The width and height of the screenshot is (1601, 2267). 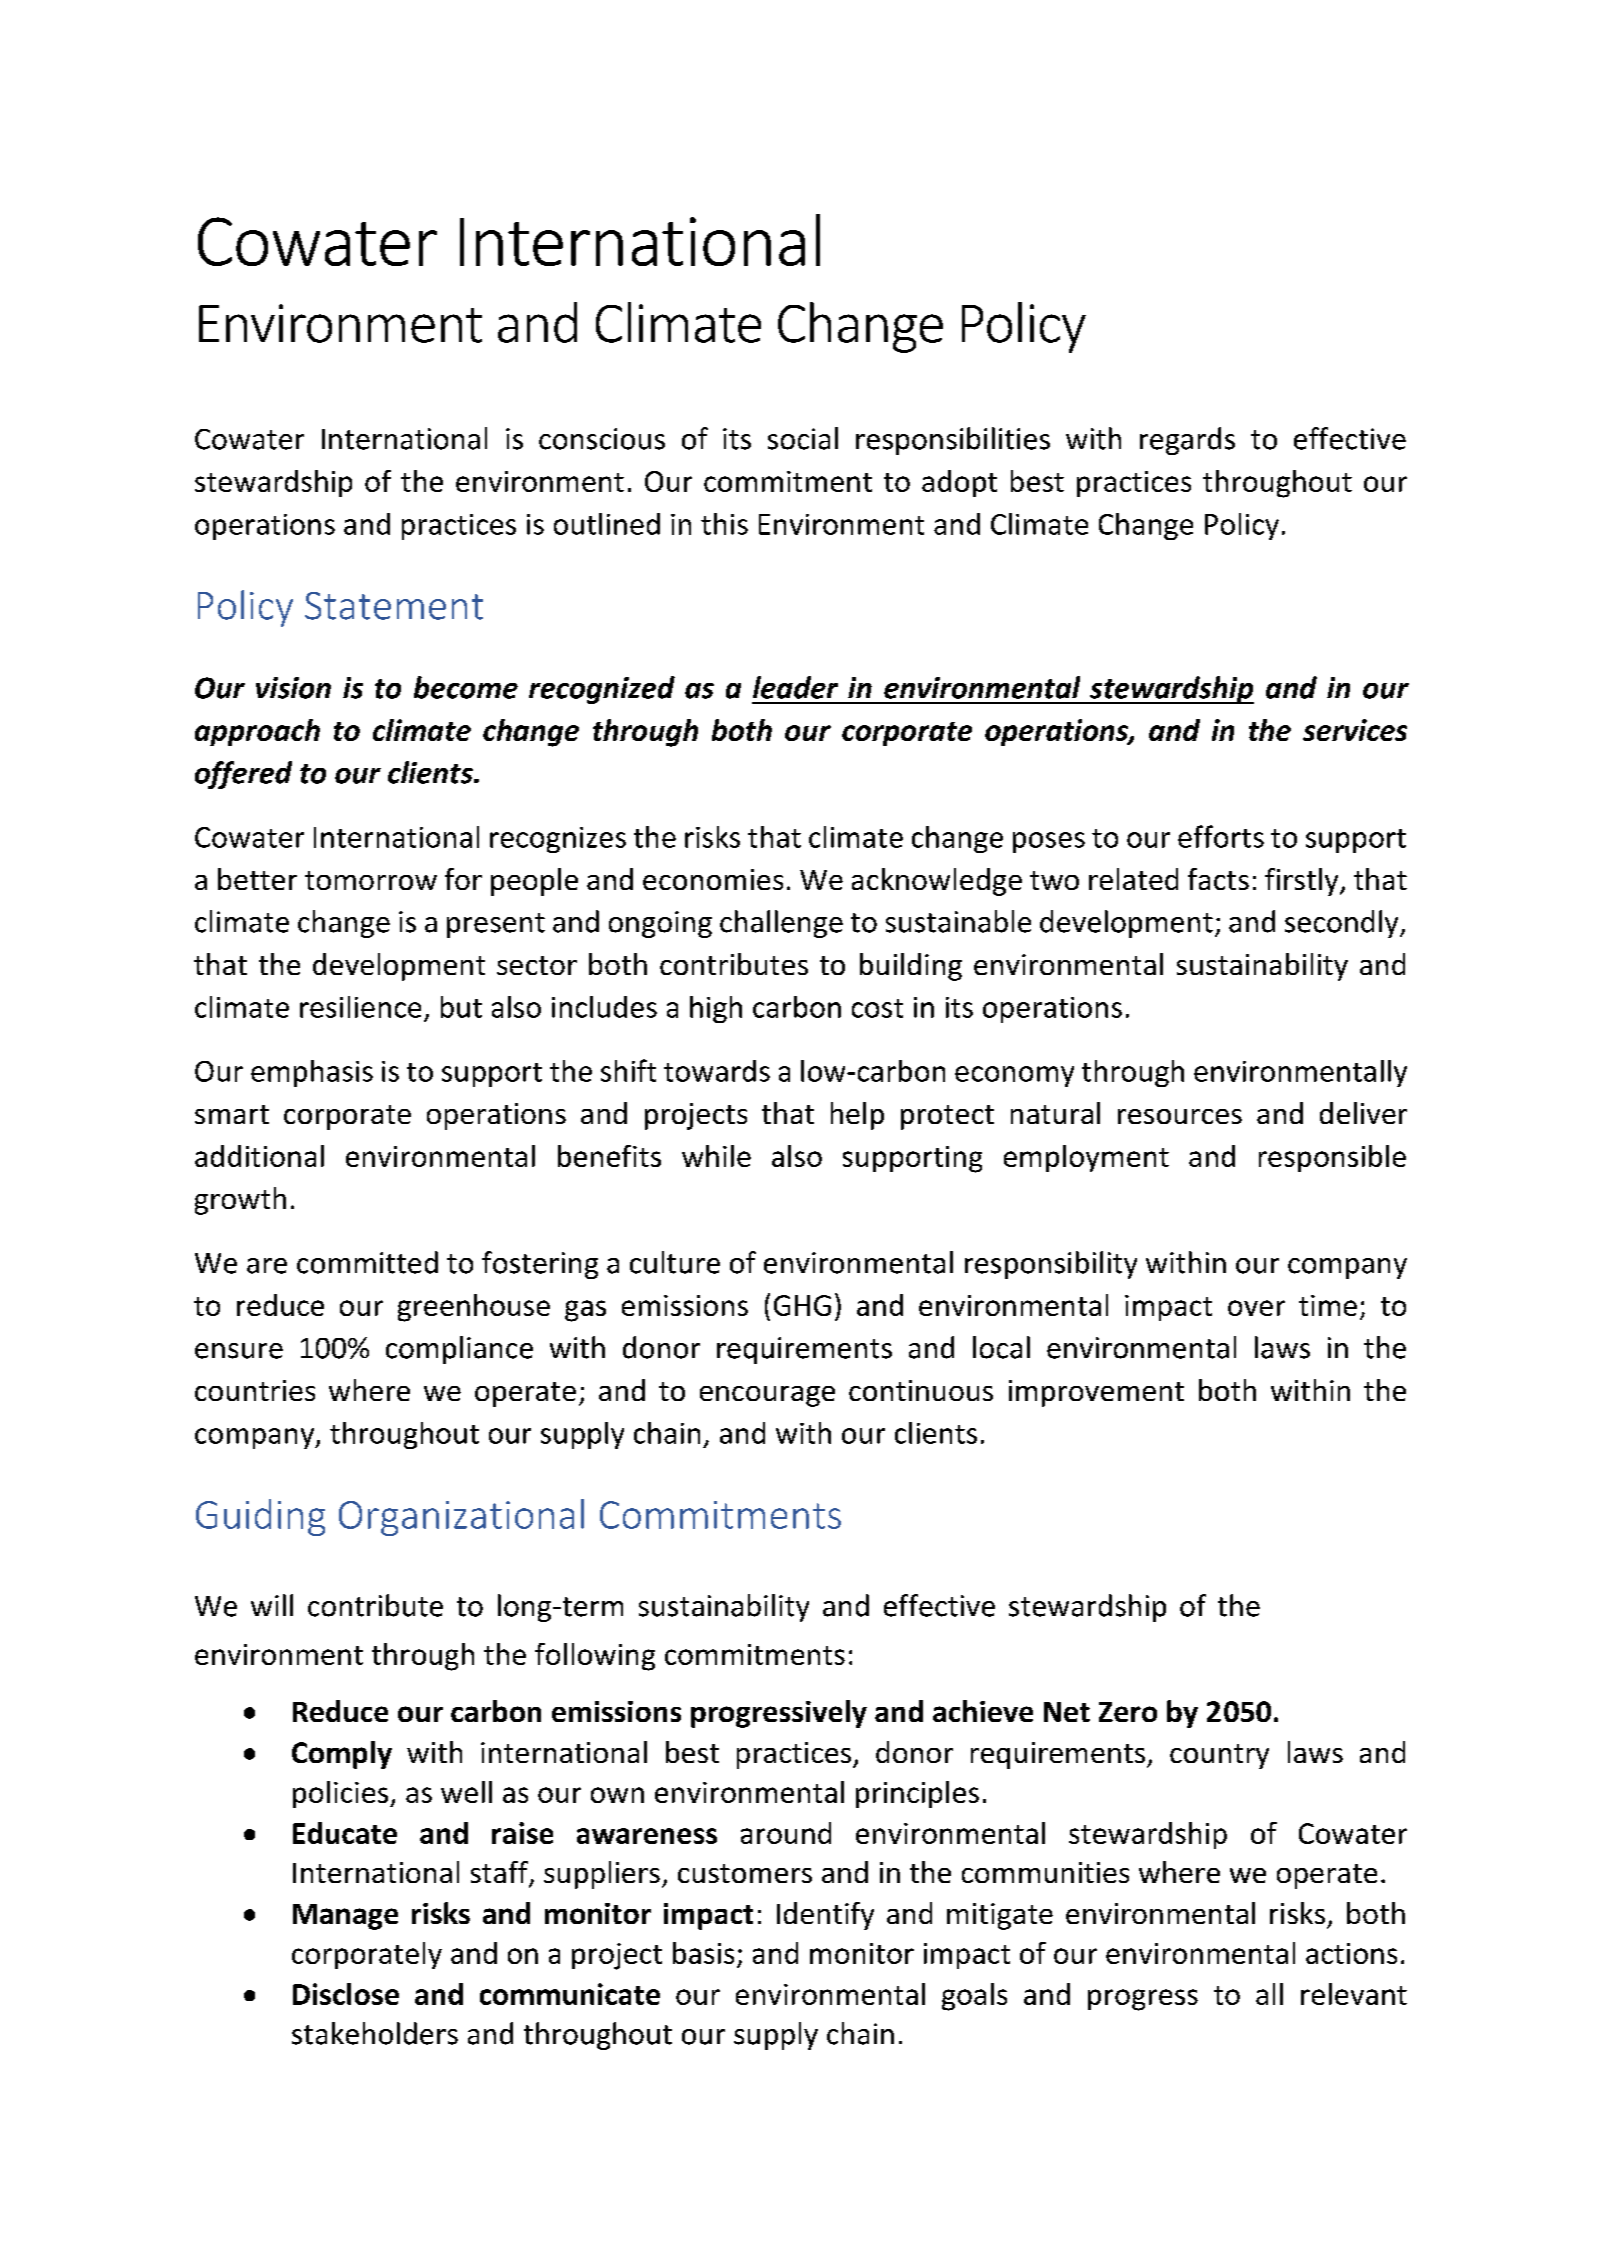 What do you see at coordinates (1187, 441) in the screenshot?
I see `regards` at bounding box center [1187, 441].
